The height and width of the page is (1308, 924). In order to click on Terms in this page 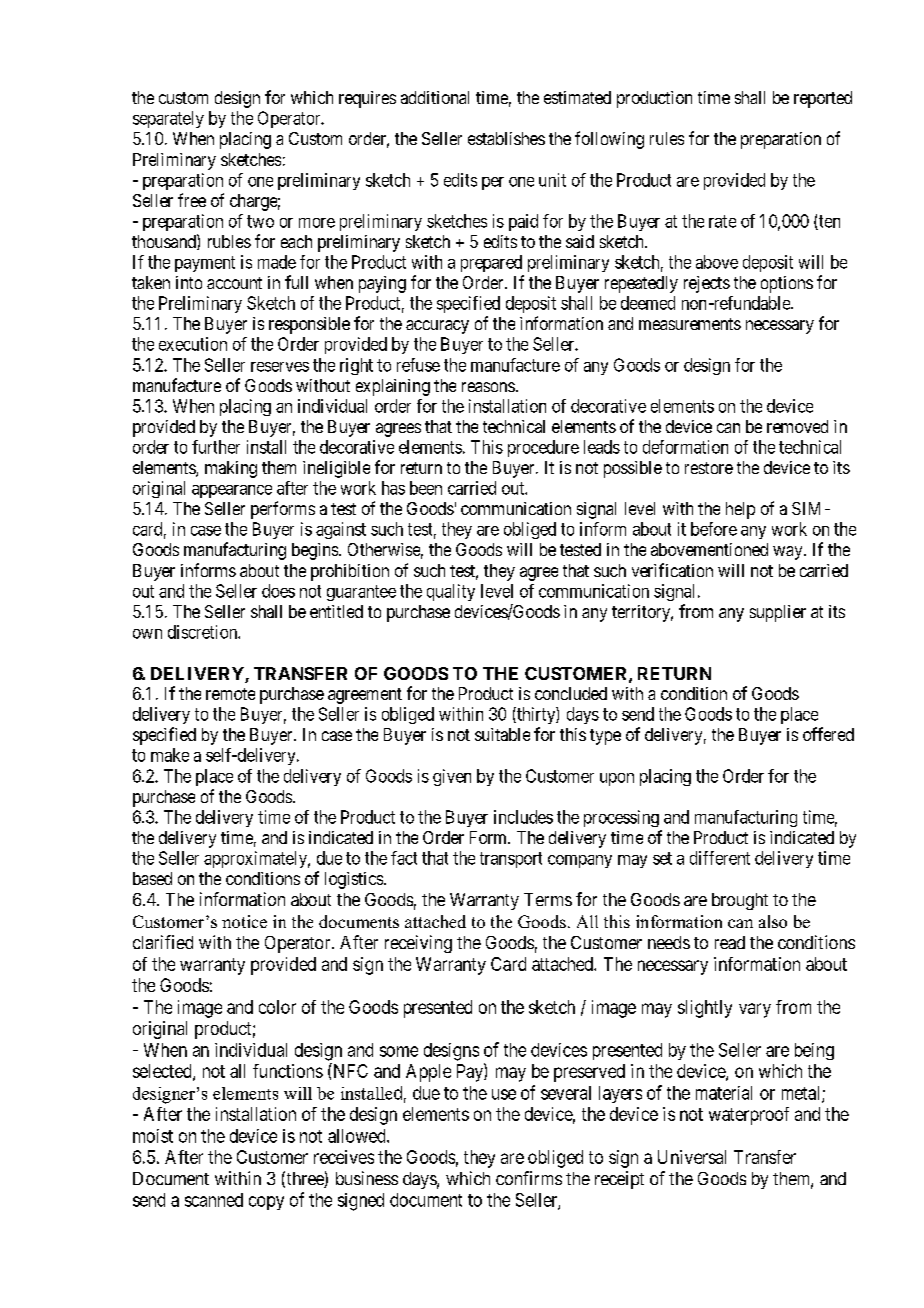, I will do `click(548, 899)`.
